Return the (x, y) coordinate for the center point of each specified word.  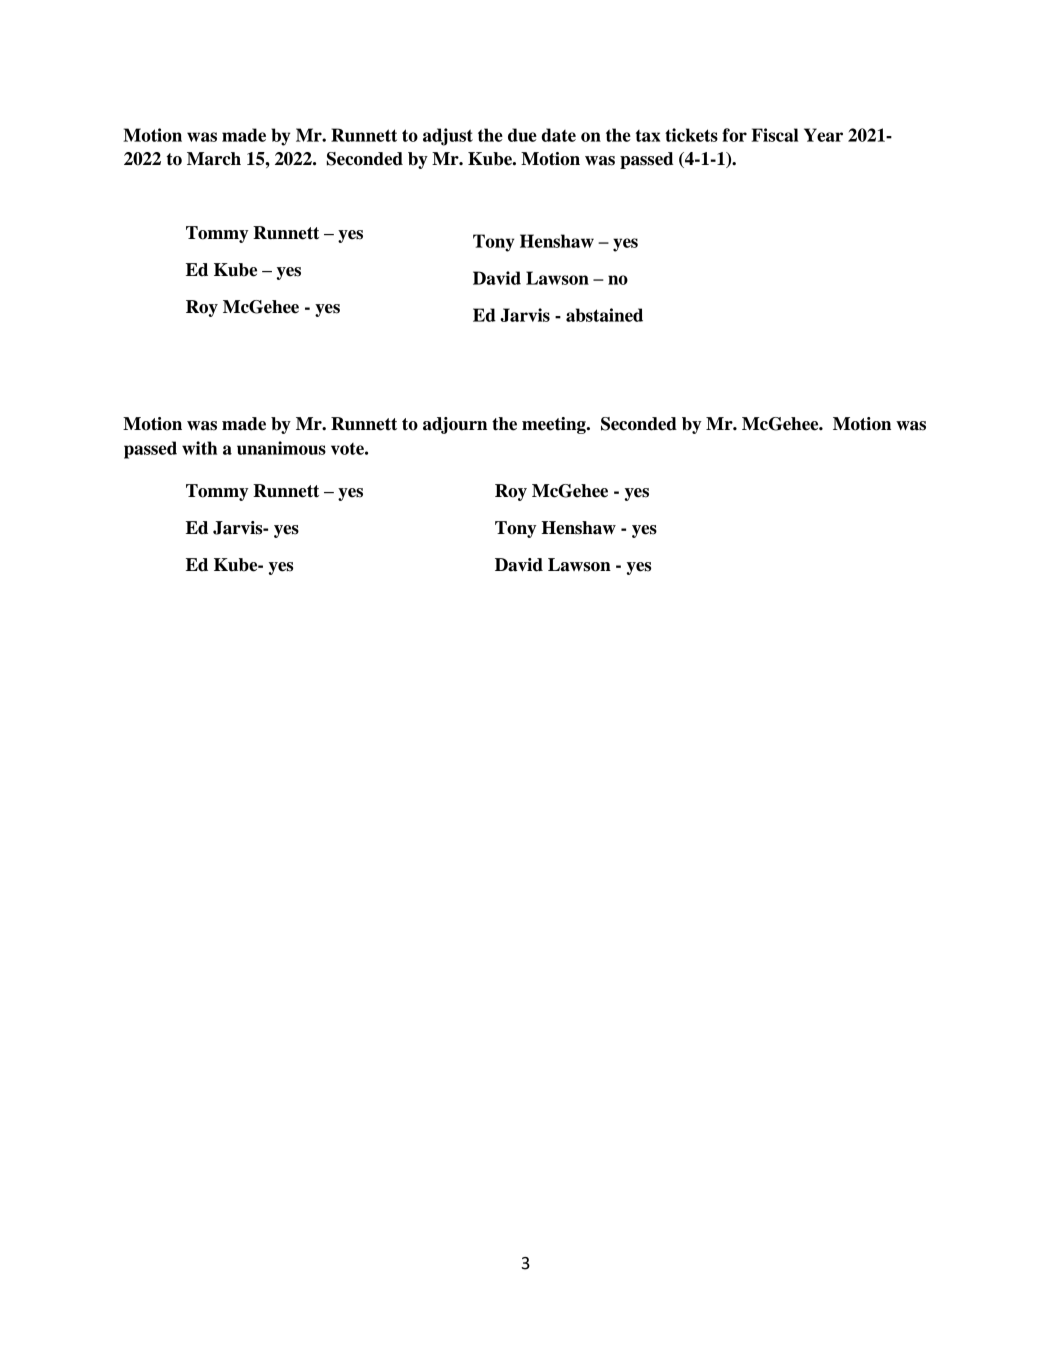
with (199, 448)
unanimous (281, 448)
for (734, 135)
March (214, 159)
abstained (604, 315)
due (522, 135)
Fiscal (775, 135)
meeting (555, 425)
